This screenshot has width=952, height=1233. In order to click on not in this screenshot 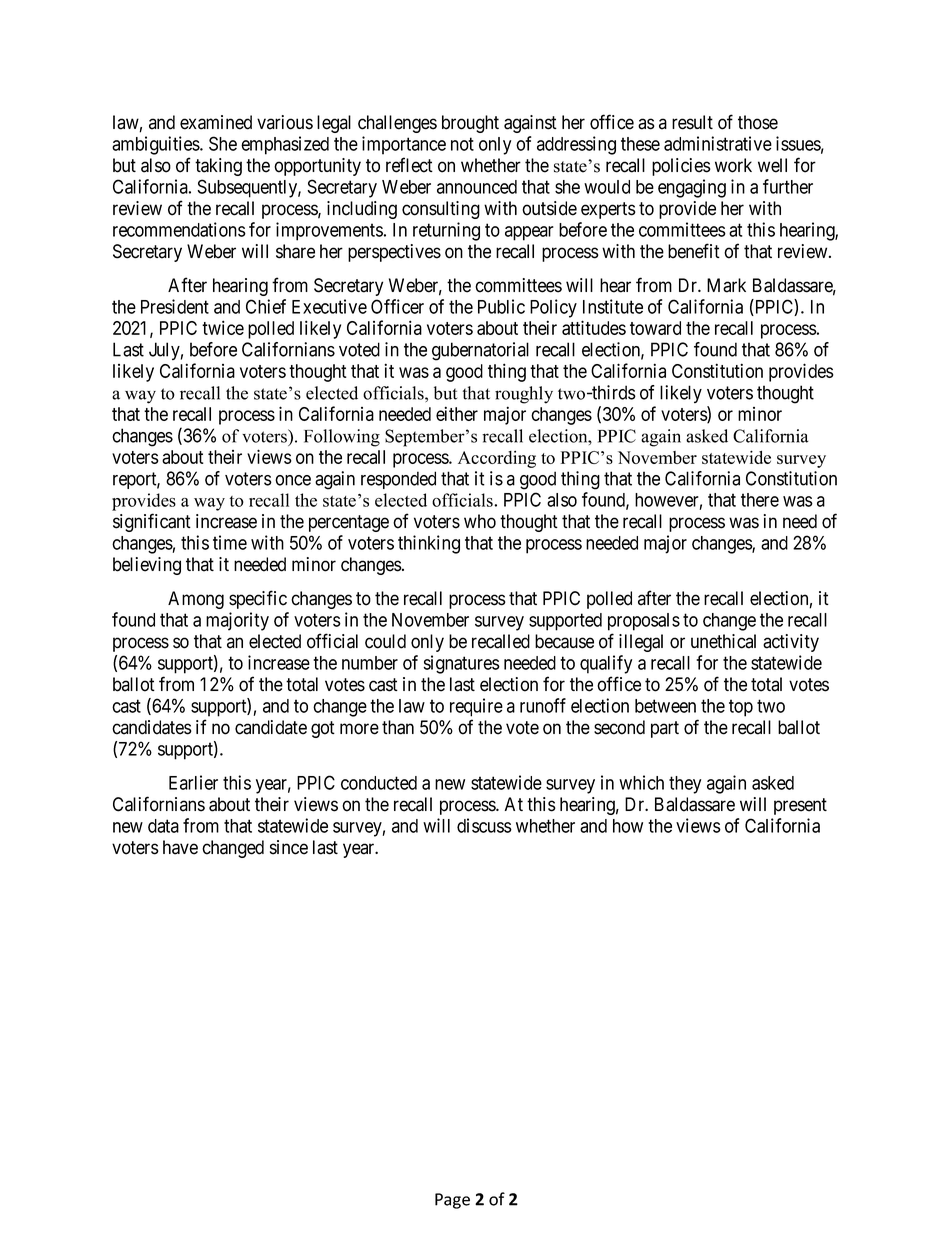, I will do `click(462, 144)`.
